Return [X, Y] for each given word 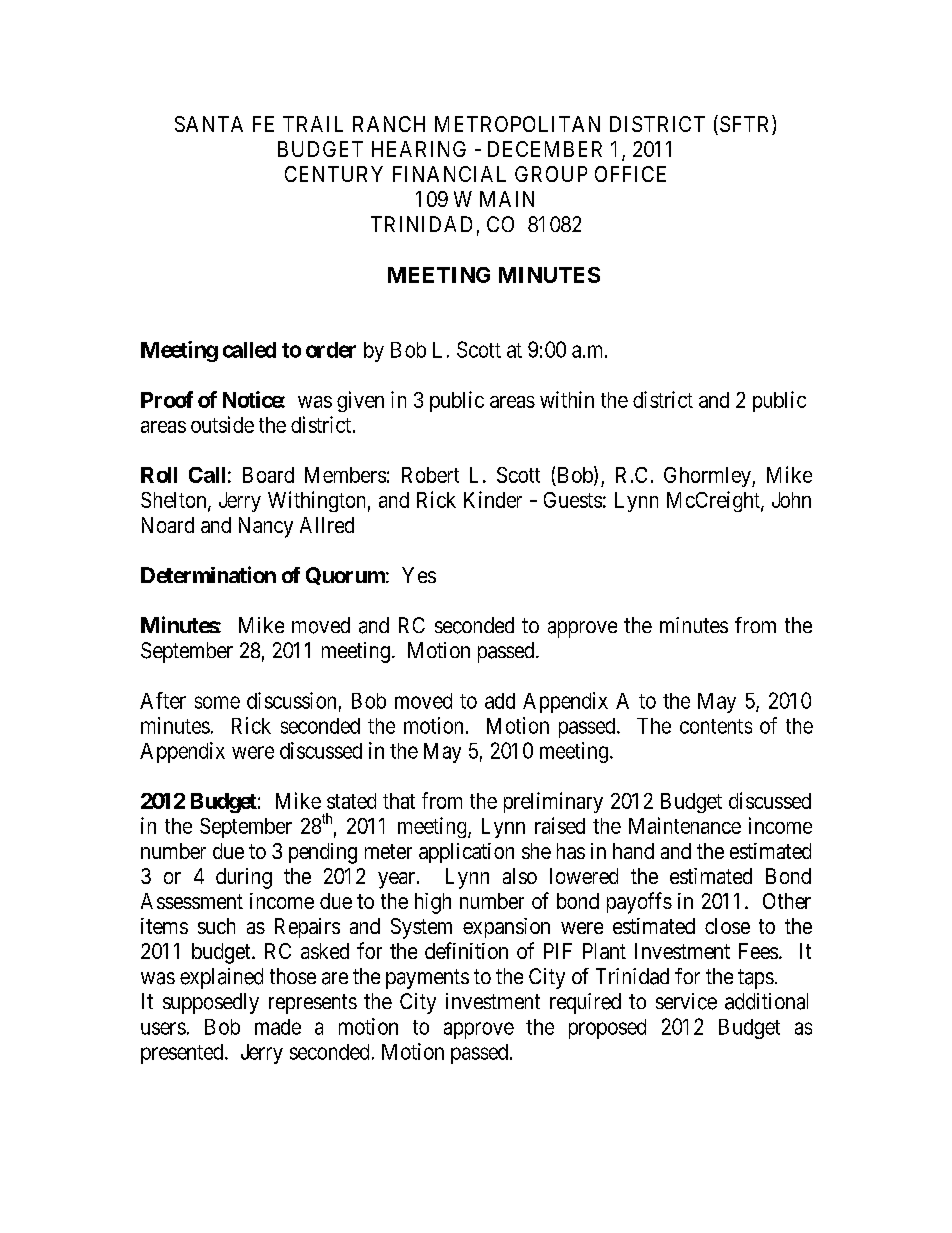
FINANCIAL [449, 174]
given [360, 401]
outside [222, 424]
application [466, 853]
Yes [419, 575]
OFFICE [630, 174]
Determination [208, 574]
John [791, 500]
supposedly [211, 1003]
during [244, 878]
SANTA [209, 124]
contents [716, 726]
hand [633, 851]
